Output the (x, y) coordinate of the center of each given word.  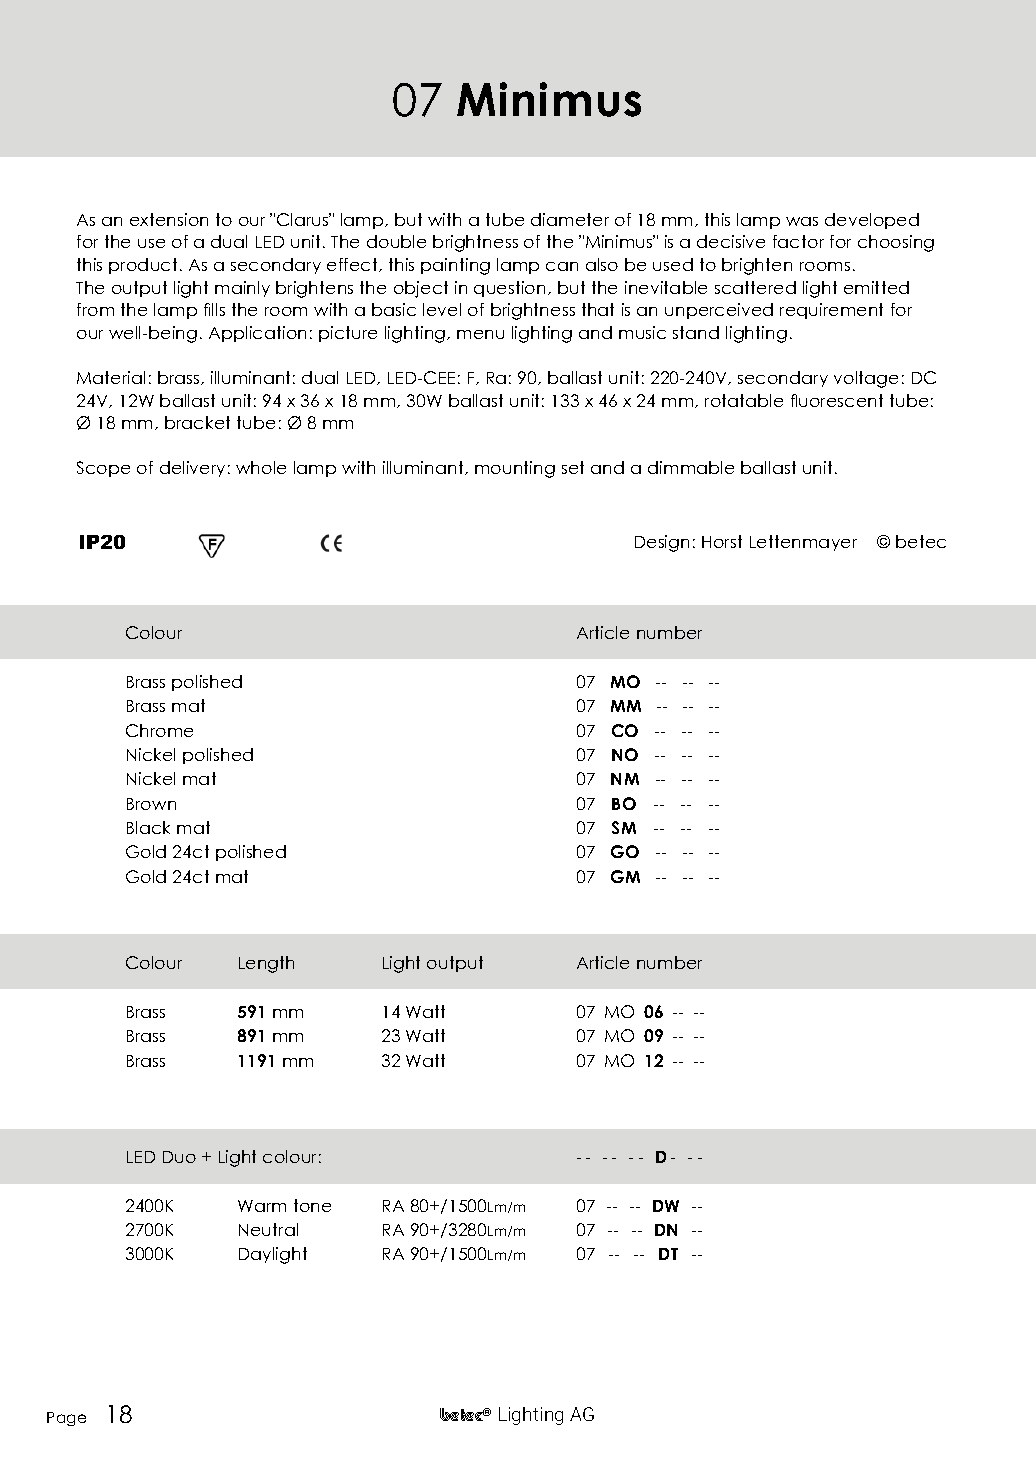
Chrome (159, 730)
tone (312, 1205)
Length (266, 964)
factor (798, 241)
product (143, 266)
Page (66, 1419)
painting (455, 266)
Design (662, 543)
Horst (722, 541)
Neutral (268, 1229)
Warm (262, 1206)
